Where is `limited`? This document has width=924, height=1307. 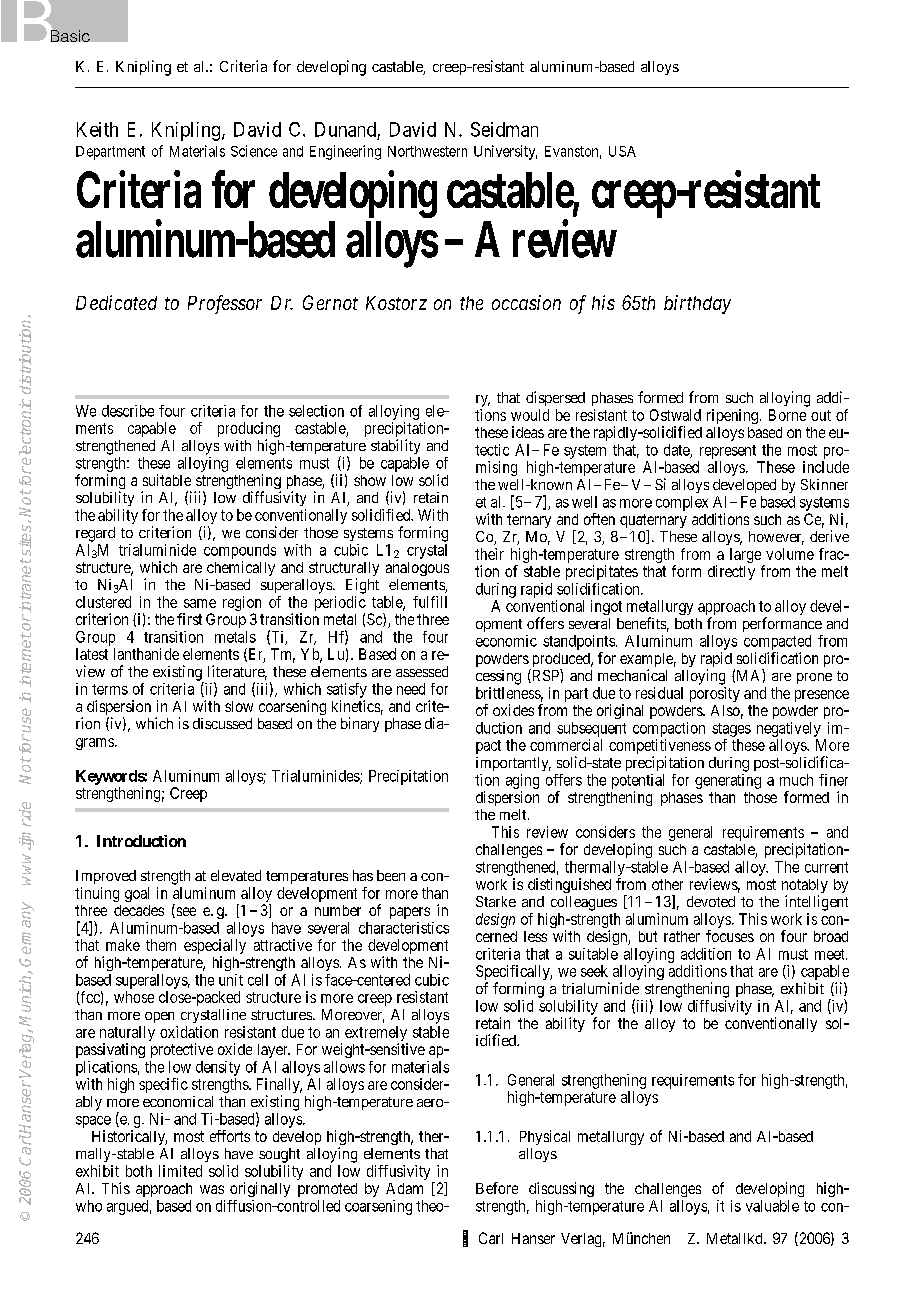 limited is located at coordinates (180, 1171).
